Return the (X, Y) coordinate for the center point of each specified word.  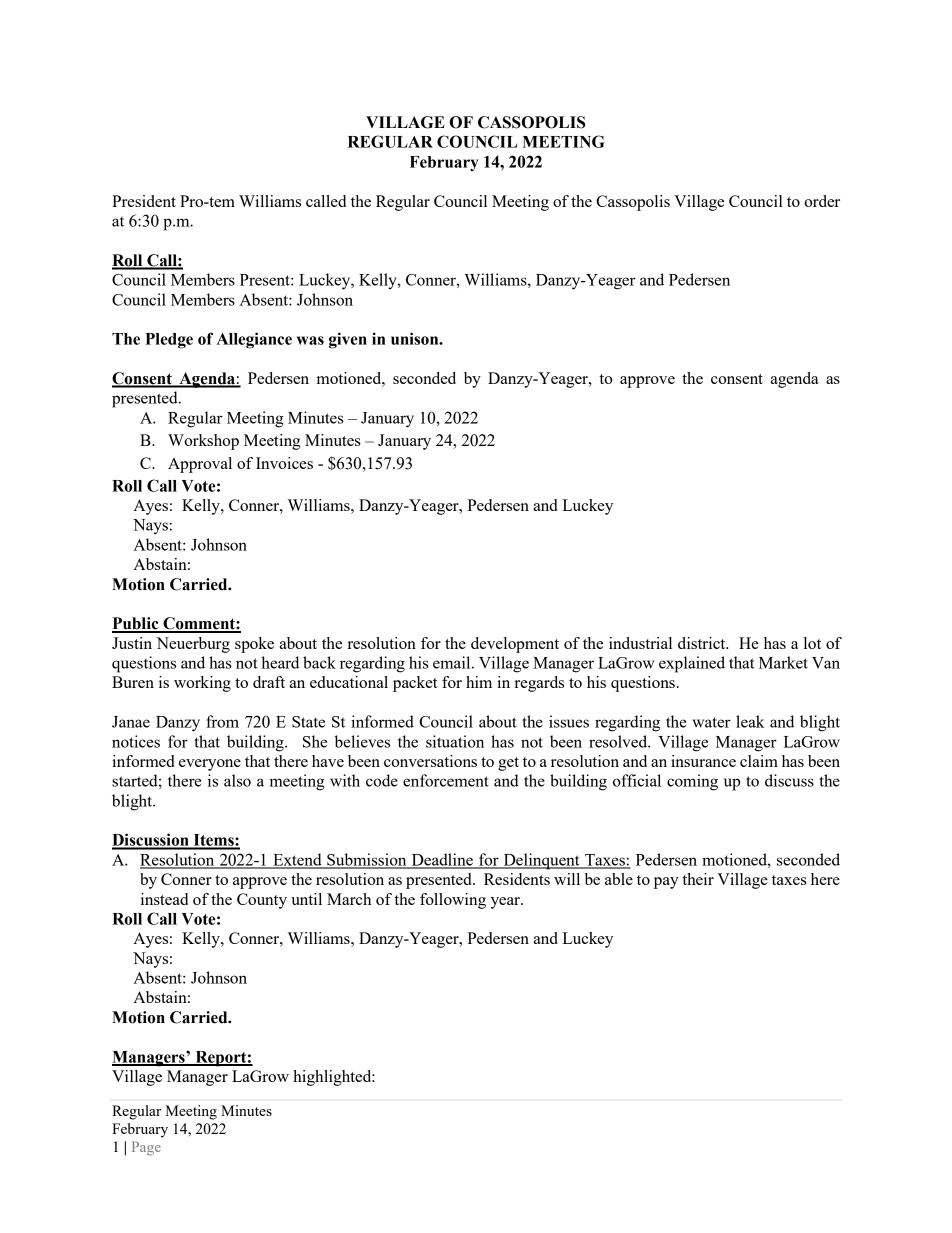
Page (146, 1148)
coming (692, 782)
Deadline (442, 860)
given (348, 340)
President (144, 201)
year (506, 903)
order (822, 201)
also (237, 780)
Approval (200, 465)
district (703, 643)
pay (666, 883)
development (515, 645)
